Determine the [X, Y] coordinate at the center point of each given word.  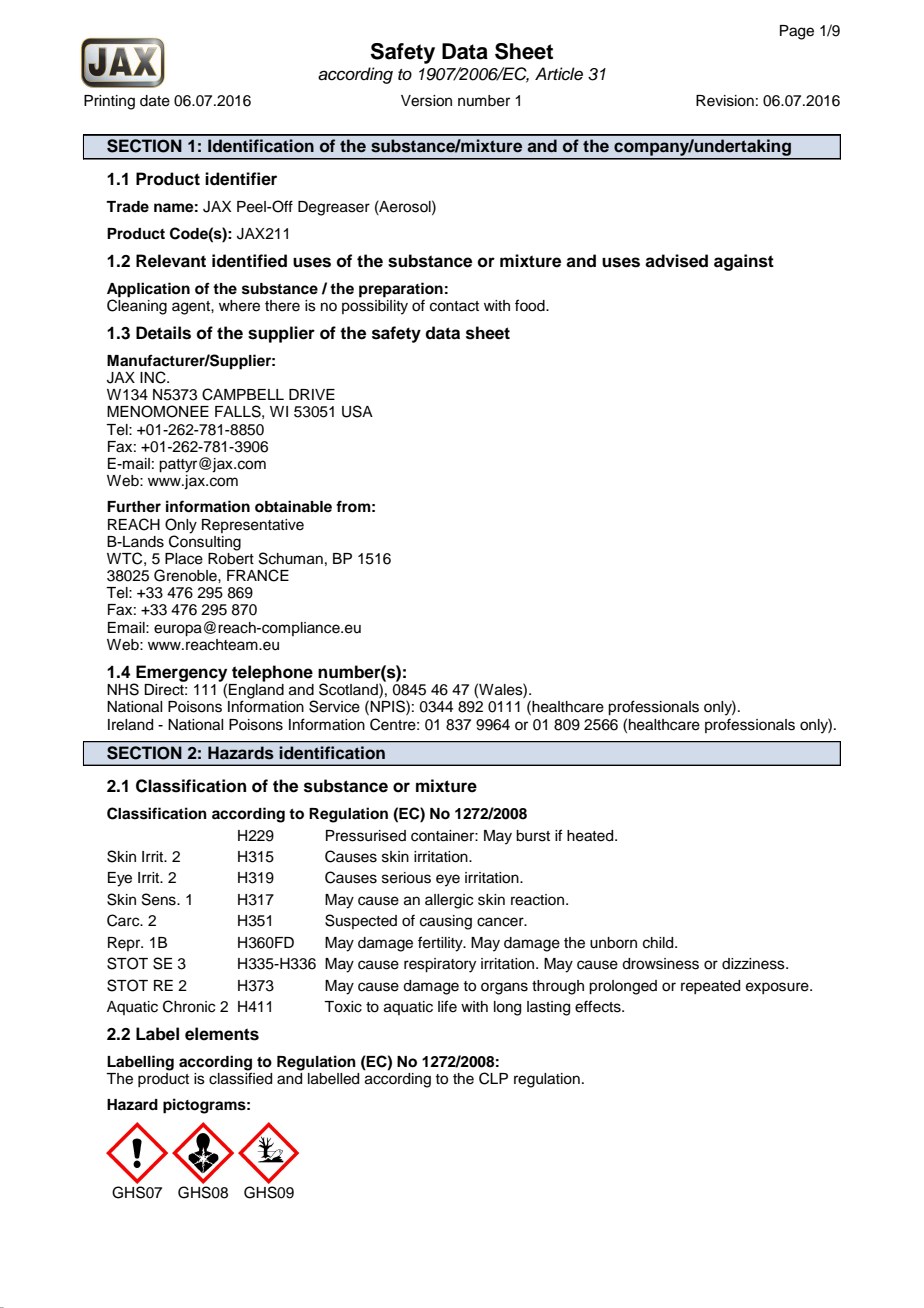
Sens [160, 899]
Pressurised [366, 836]
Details [163, 333]
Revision [725, 101]
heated [591, 836]
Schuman [291, 558]
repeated [710, 987]
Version [426, 101]
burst [533, 836]
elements [222, 1034]
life [447, 1006]
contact [454, 306]
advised [676, 261]
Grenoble [186, 575]
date [155, 101]
